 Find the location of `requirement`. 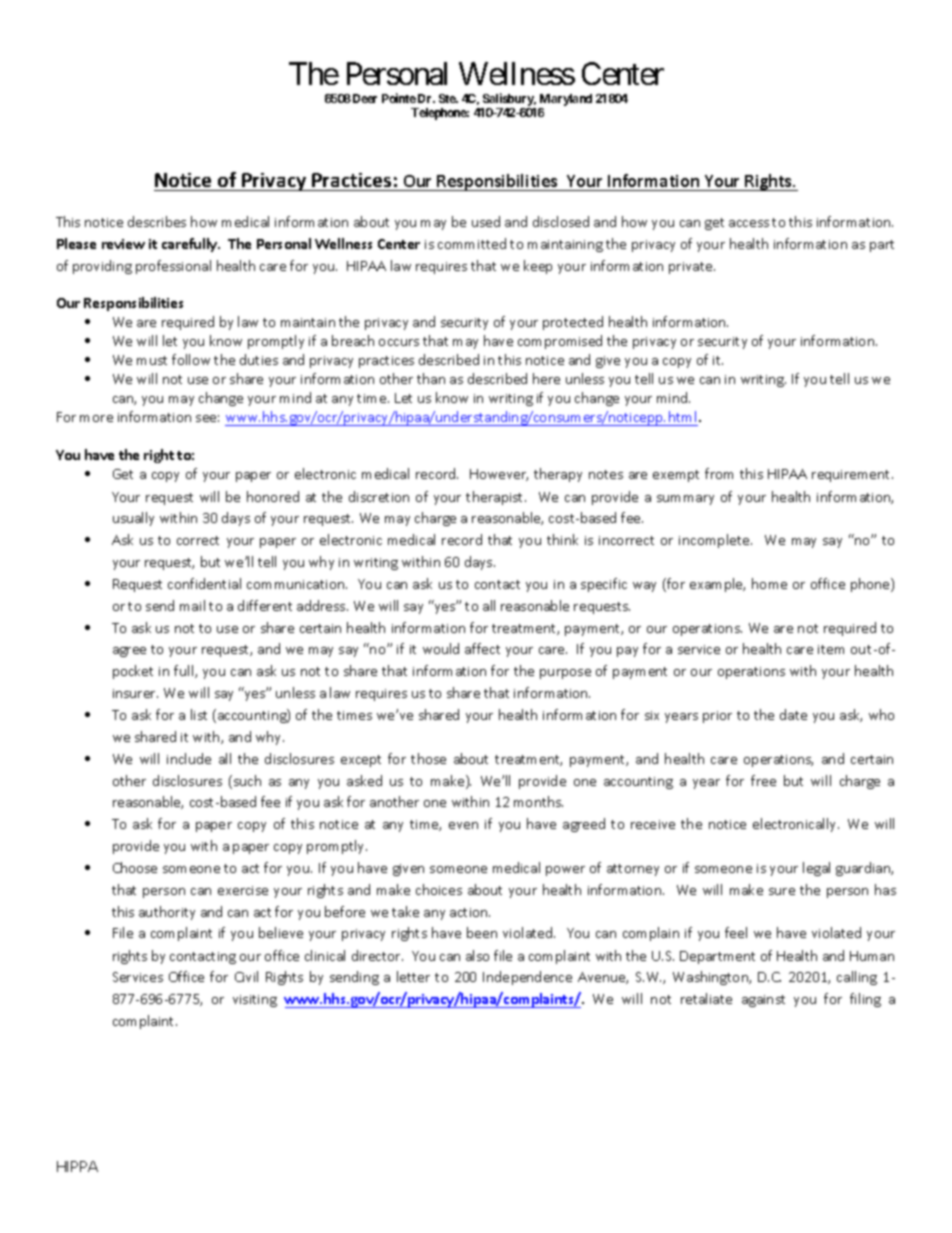

requirement is located at coordinates (852, 476).
